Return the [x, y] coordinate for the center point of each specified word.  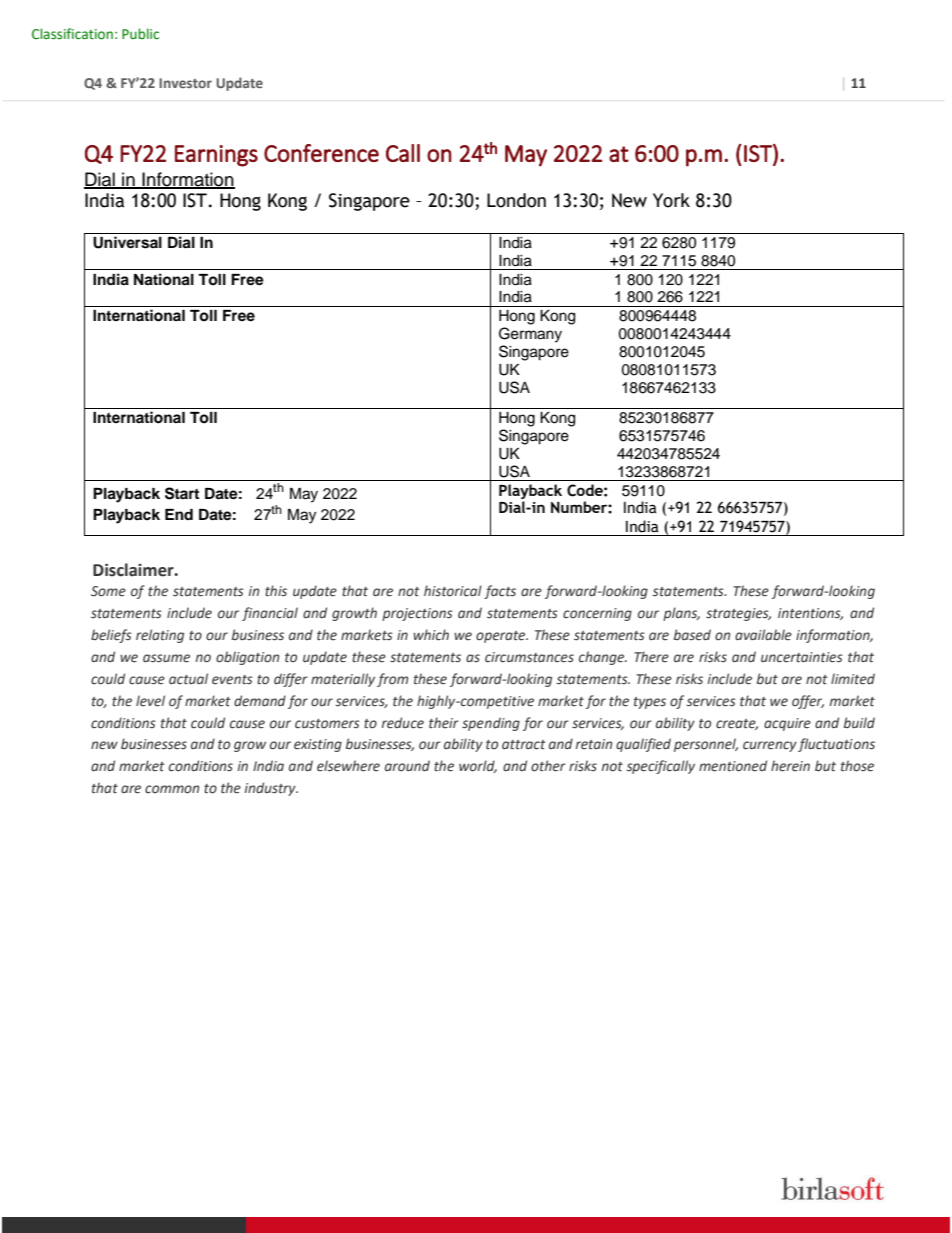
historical [453, 591]
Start [182, 493]
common [172, 789]
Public [140, 34]
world [478, 766]
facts [500, 592]
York [671, 200]
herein [790, 766]
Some [108, 591]
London [516, 200]
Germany [530, 335]
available [763, 635]
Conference [321, 153]
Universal [127, 242]
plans [681, 614]
